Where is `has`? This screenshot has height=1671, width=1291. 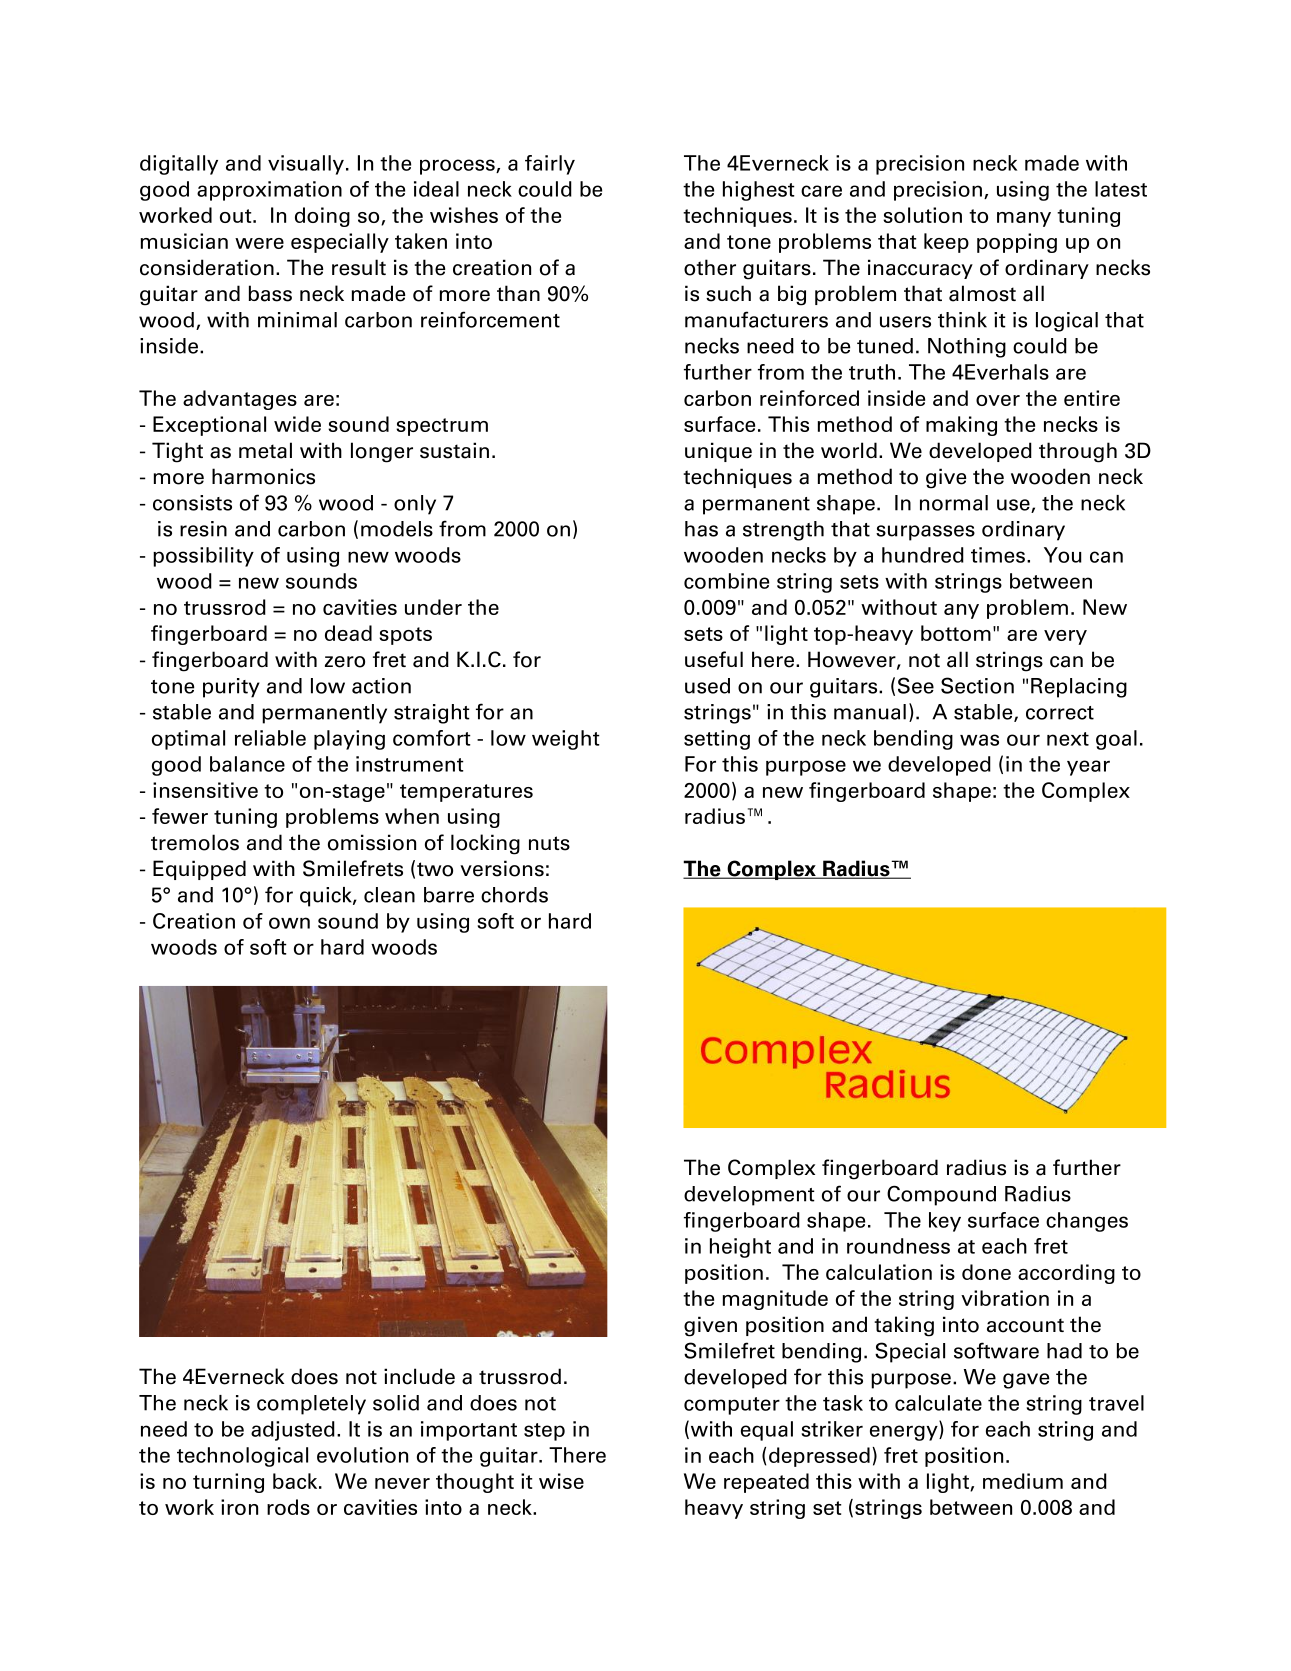 has is located at coordinates (701, 529).
